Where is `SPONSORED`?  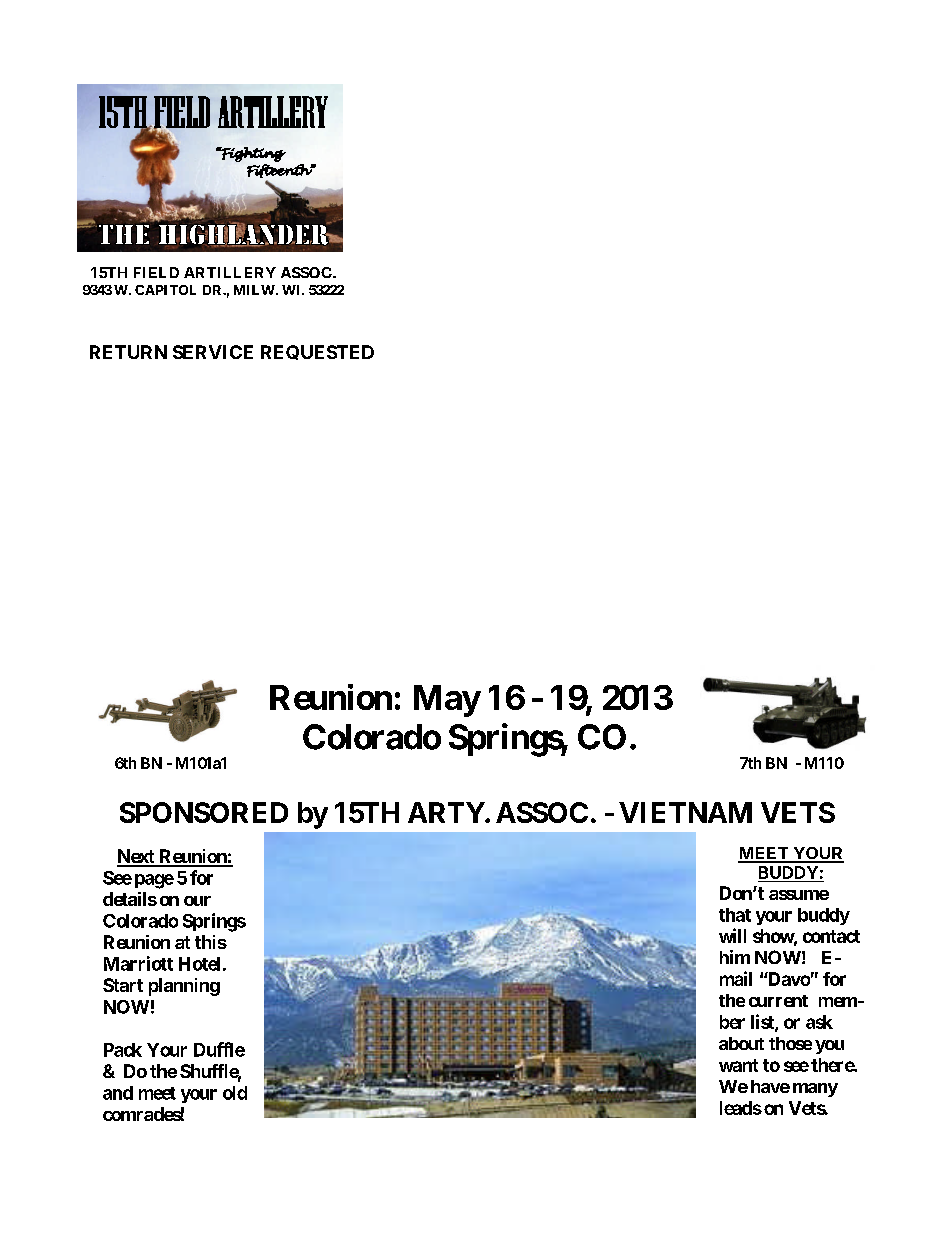
SPONSORED is located at coordinates (204, 812).
